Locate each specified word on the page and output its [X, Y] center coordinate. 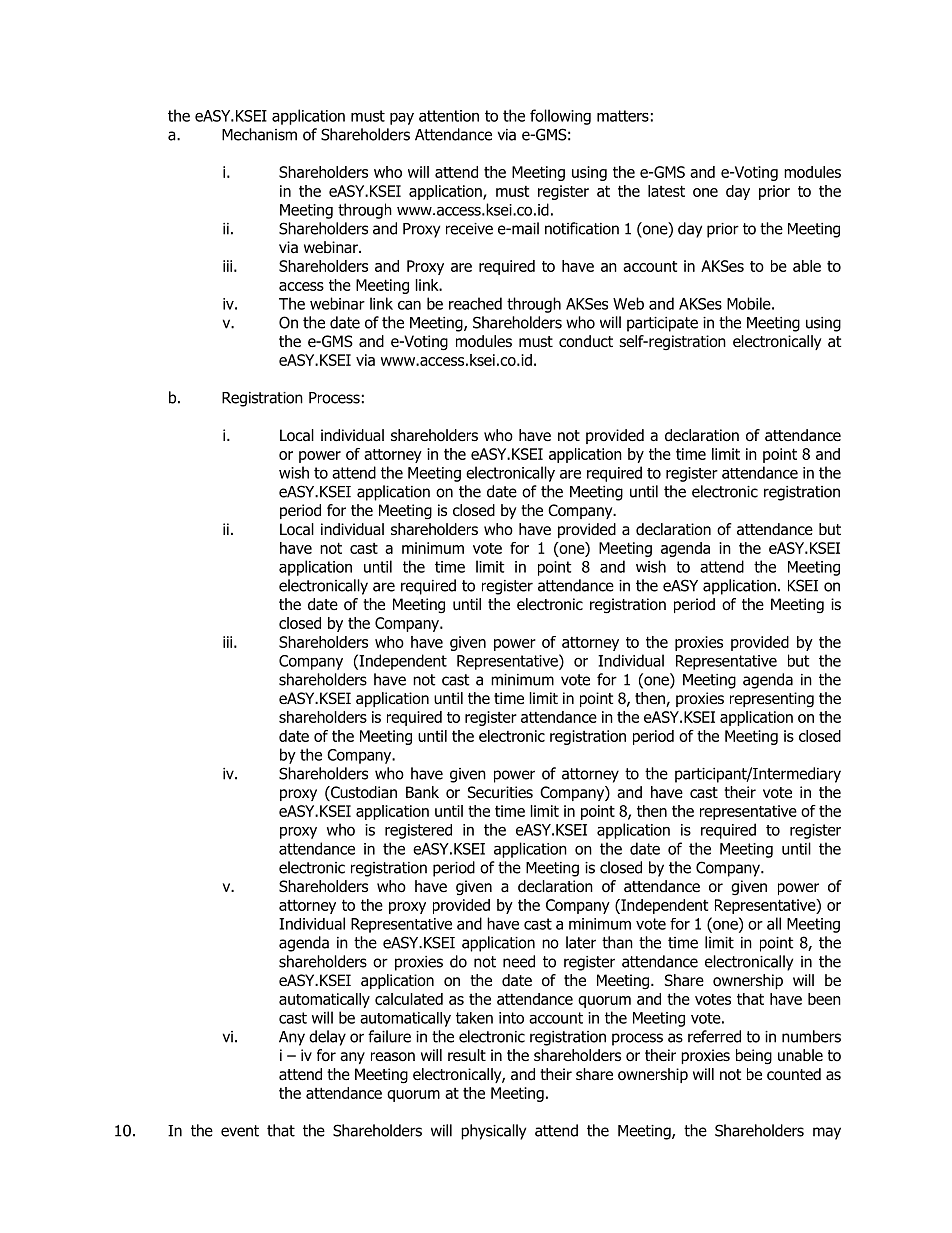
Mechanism [259, 134]
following [560, 117]
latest [666, 191]
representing [772, 700]
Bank [422, 792]
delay [327, 1038]
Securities [500, 792]
